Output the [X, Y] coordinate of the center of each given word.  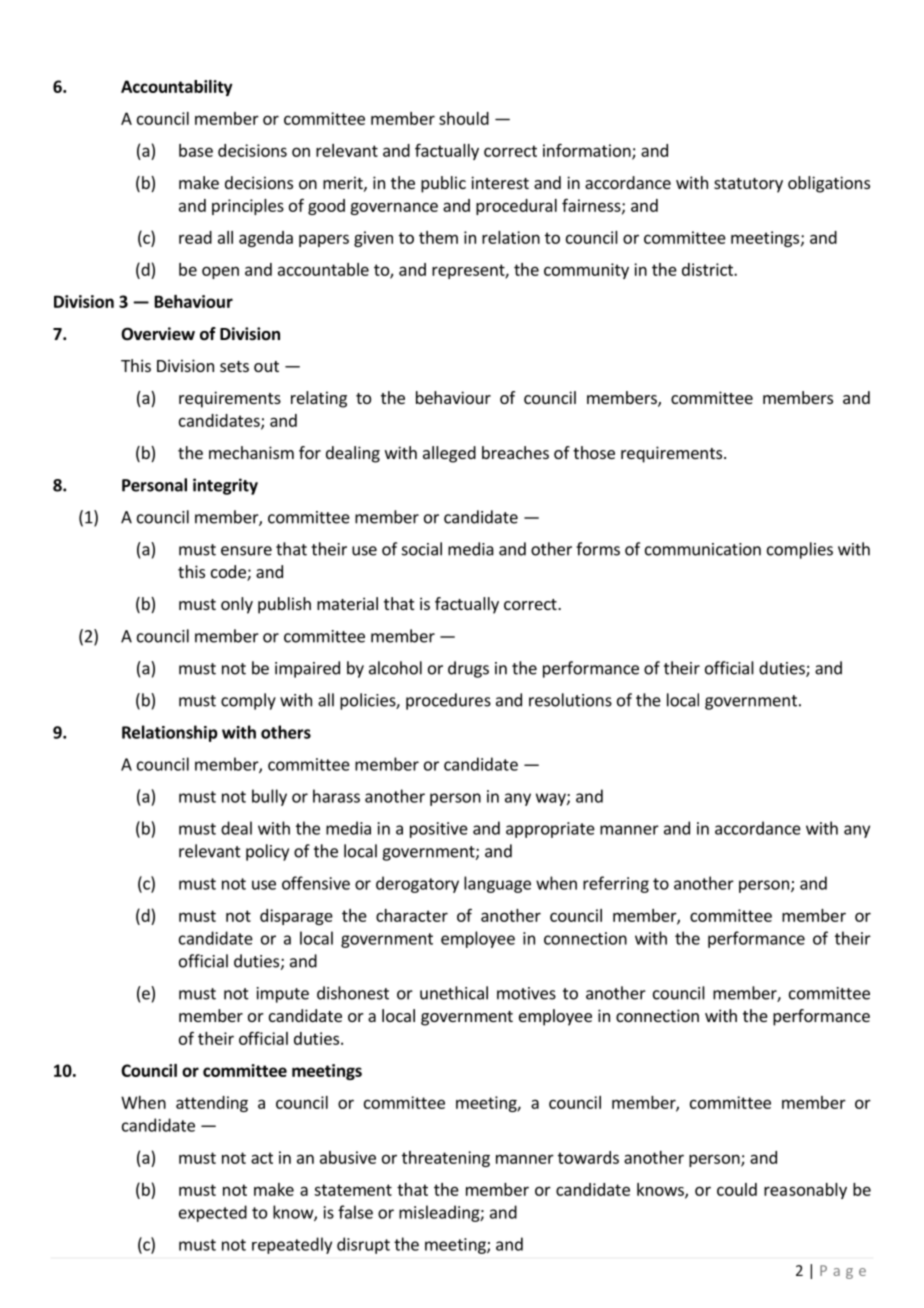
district [708, 269]
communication [703, 549]
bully [269, 797]
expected [213, 1213]
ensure [246, 551]
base [196, 150]
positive [439, 830]
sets [234, 366]
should [464, 118]
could [737, 1189]
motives [526, 993]
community [586, 271]
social [422, 549]
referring [616, 884]
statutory [748, 185]
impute [283, 995]
